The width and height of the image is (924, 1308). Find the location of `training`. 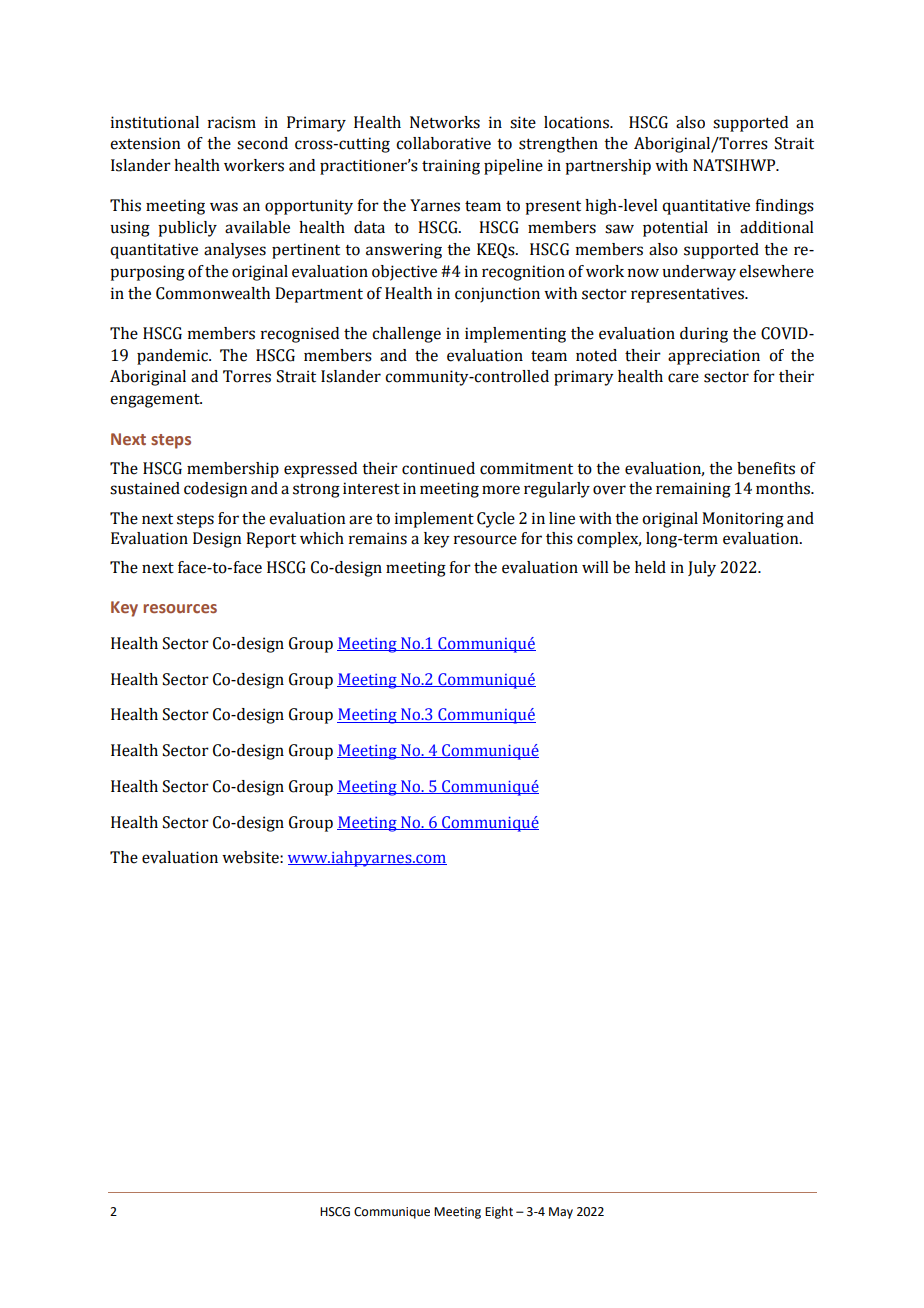

training is located at coordinates (451, 167).
